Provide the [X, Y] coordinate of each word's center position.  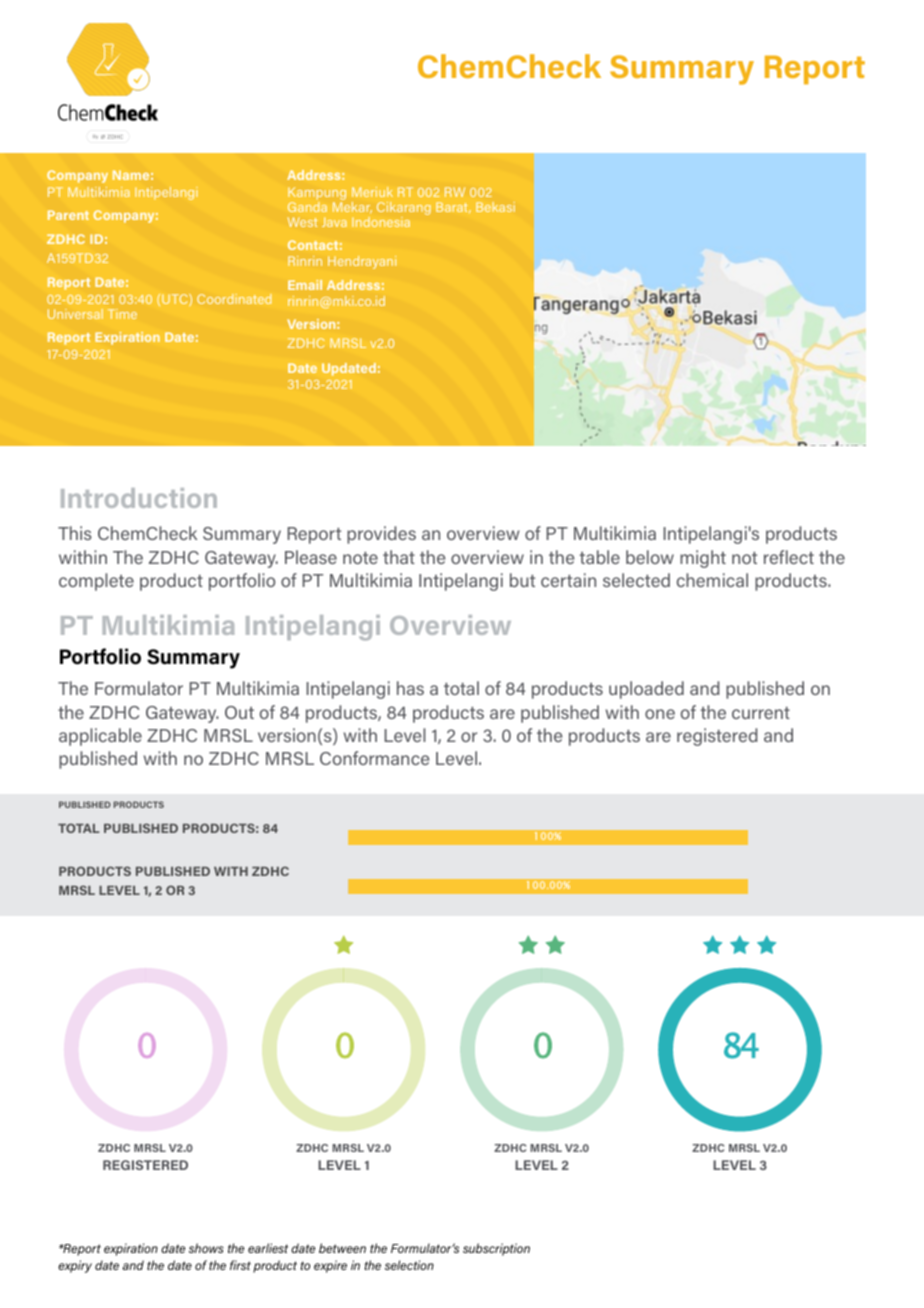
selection [409, 1265]
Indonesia [381, 222]
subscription [496, 1249]
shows [206, 1248]
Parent [68, 215]
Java [334, 222]
